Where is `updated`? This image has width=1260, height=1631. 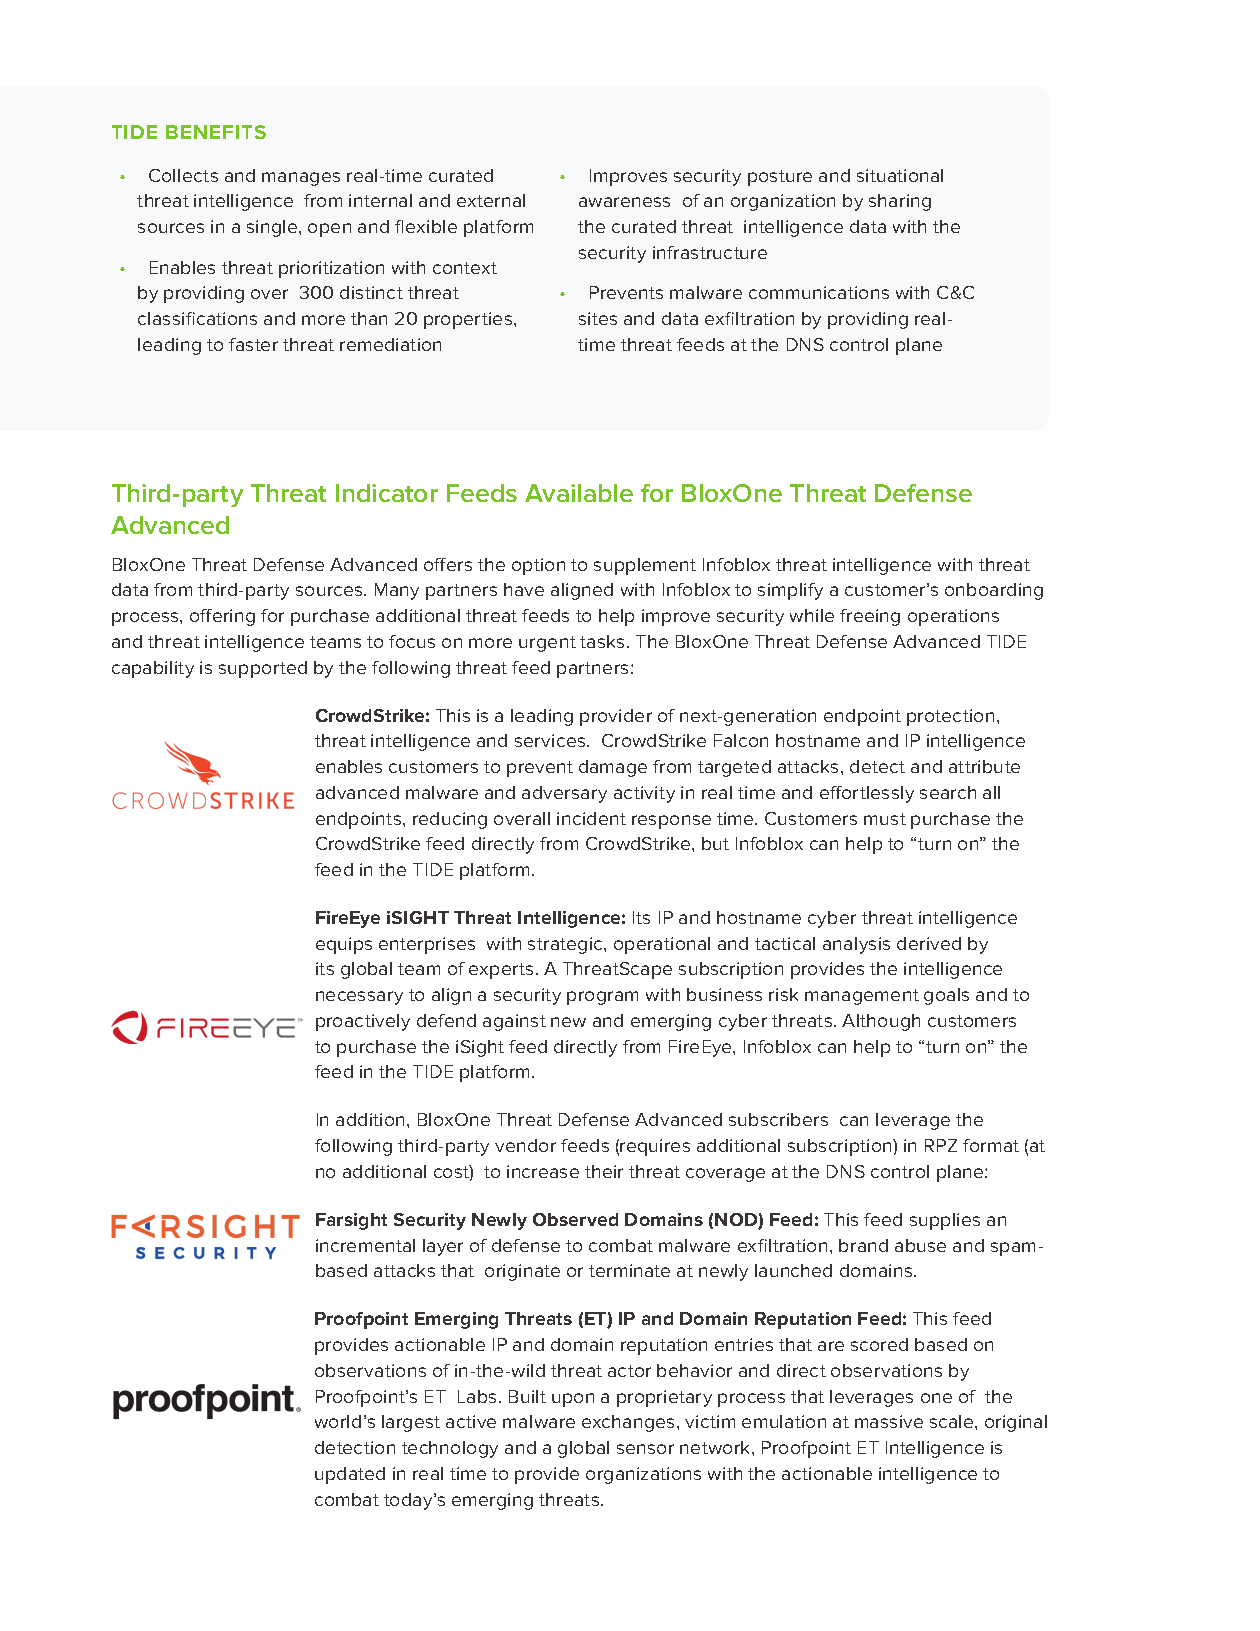 updated is located at coordinates (350, 1475).
